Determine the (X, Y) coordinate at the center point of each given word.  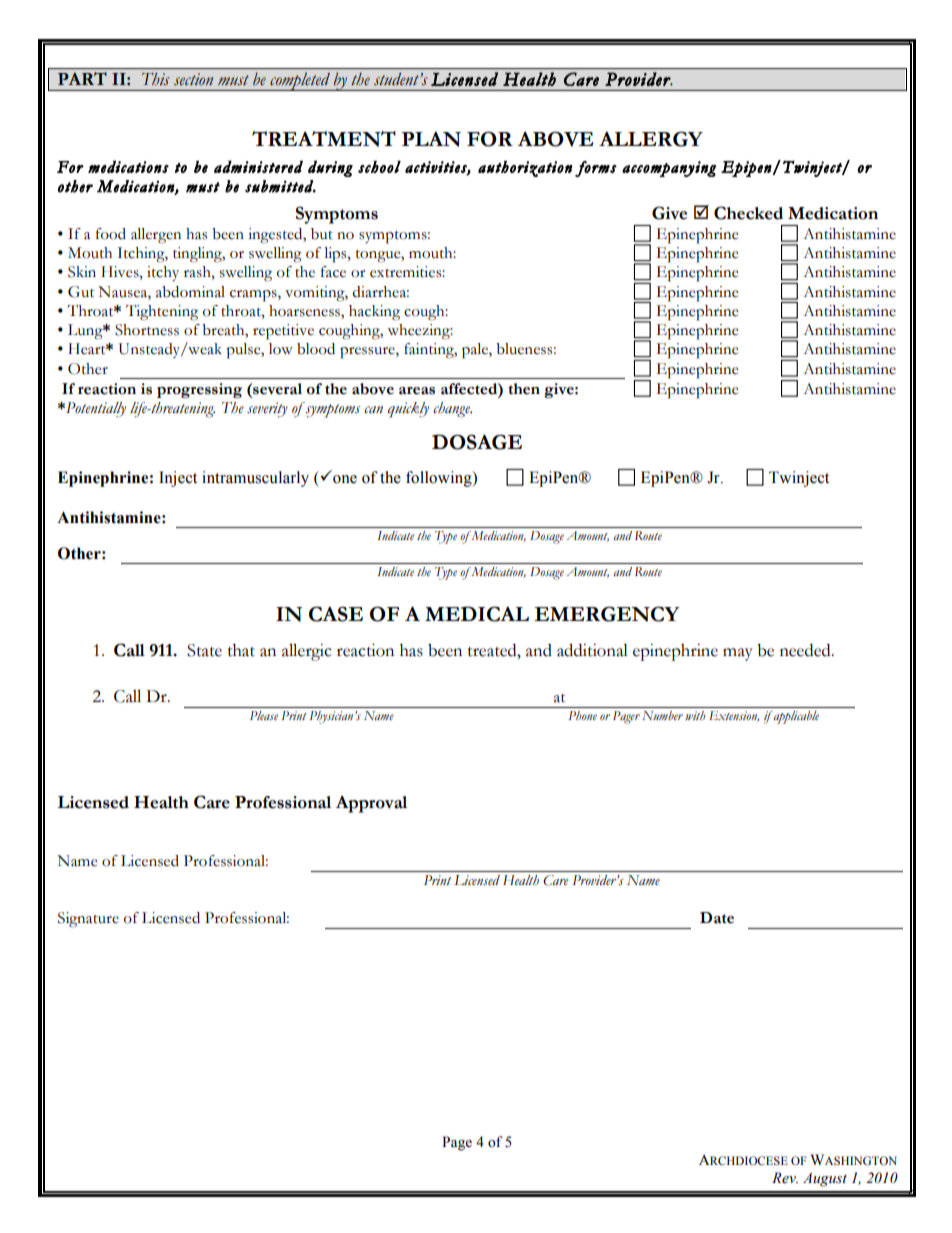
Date (717, 918)
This (156, 79)
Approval (371, 804)
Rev (785, 1178)
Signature (88, 920)
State (204, 650)
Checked (748, 213)
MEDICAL (477, 614)
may (738, 654)
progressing (199, 391)
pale (476, 351)
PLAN (431, 139)
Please (264, 715)
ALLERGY (651, 139)
